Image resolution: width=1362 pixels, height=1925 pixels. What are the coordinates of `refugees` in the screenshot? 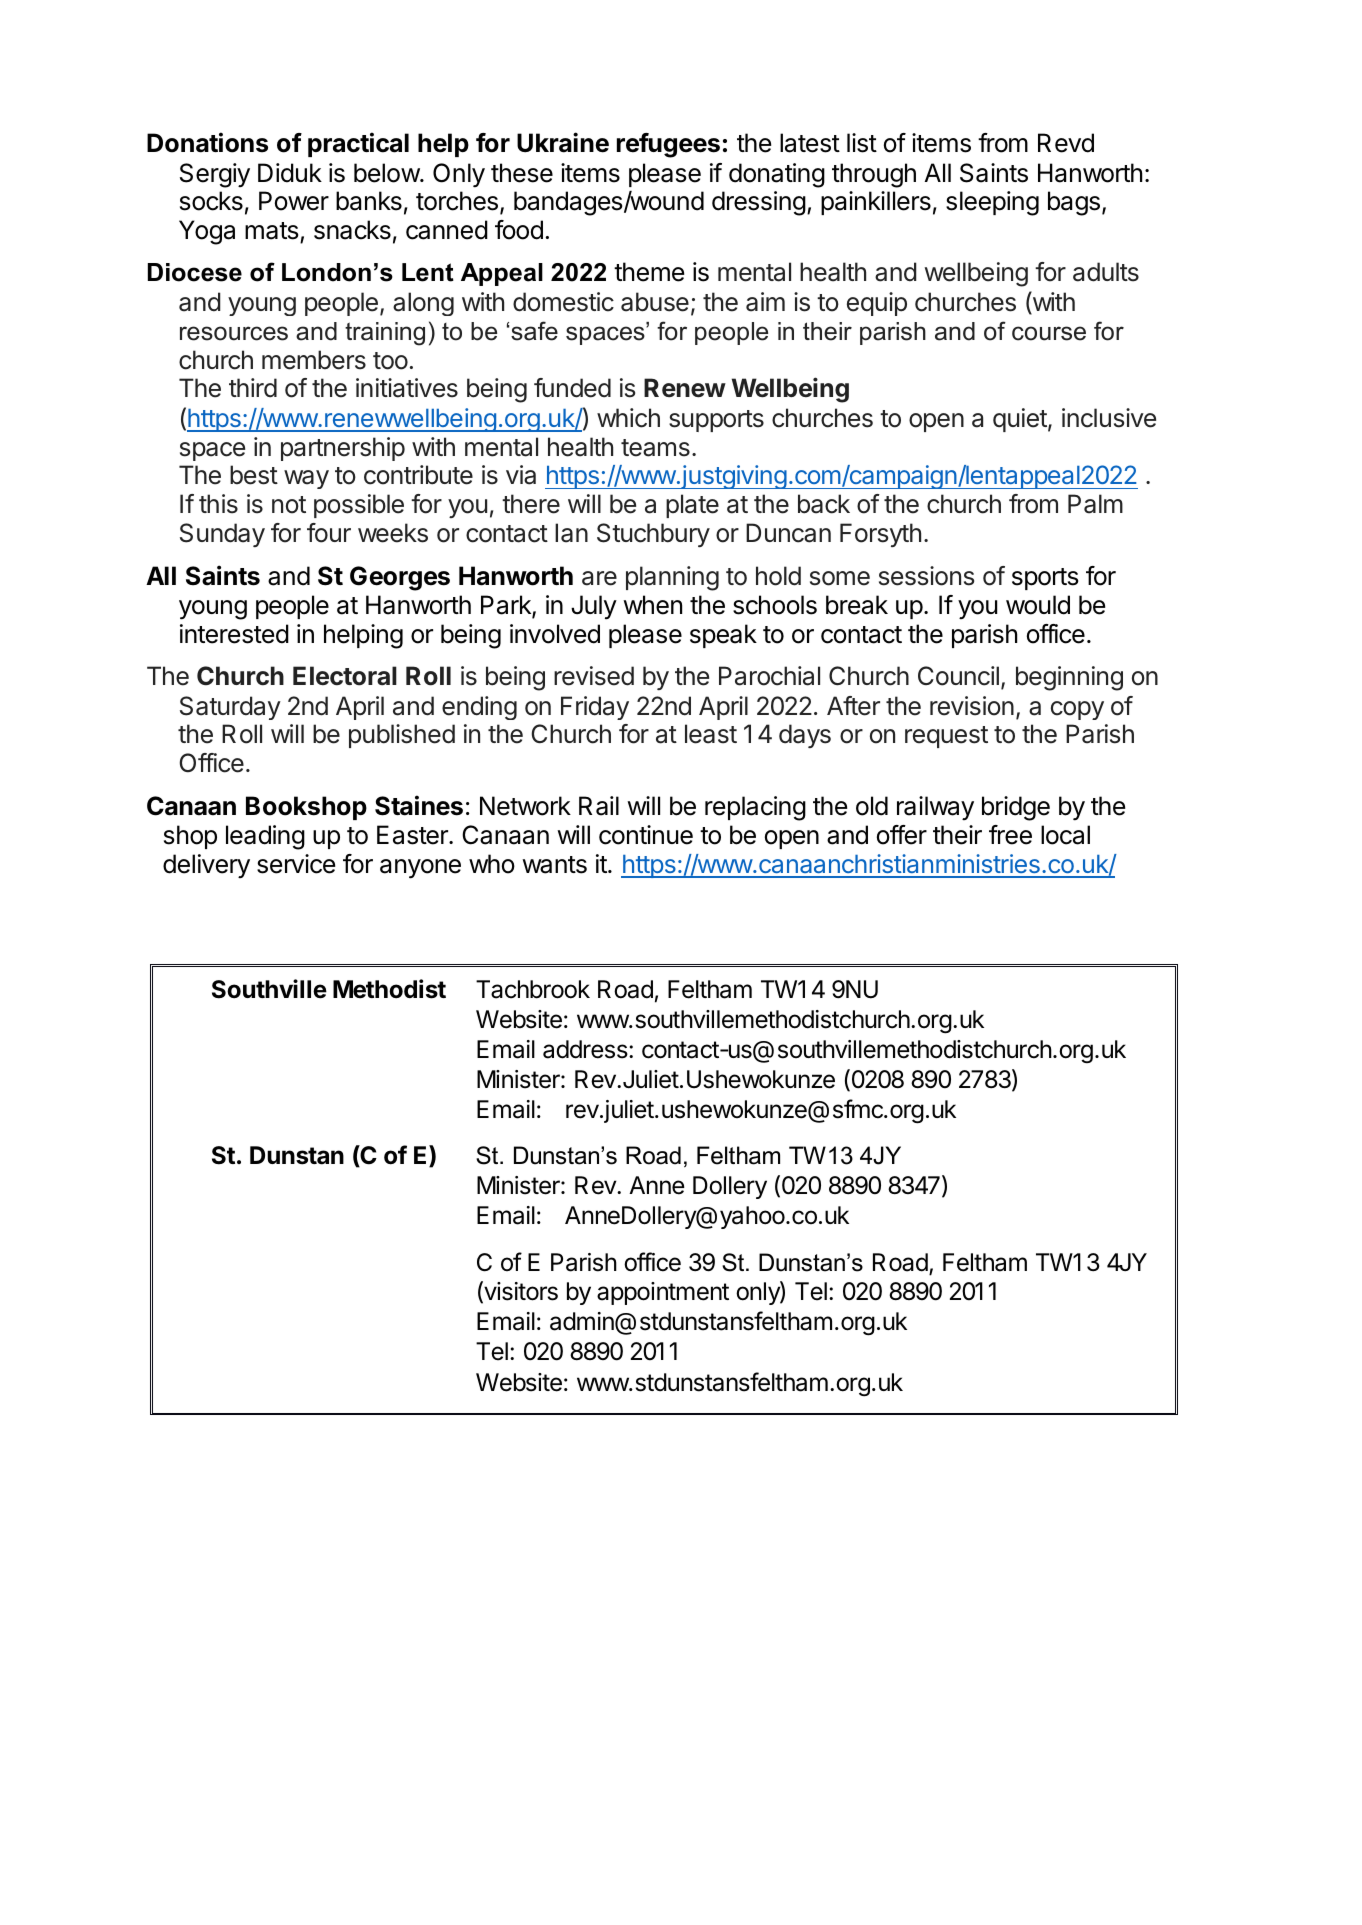 It's located at (668, 145).
